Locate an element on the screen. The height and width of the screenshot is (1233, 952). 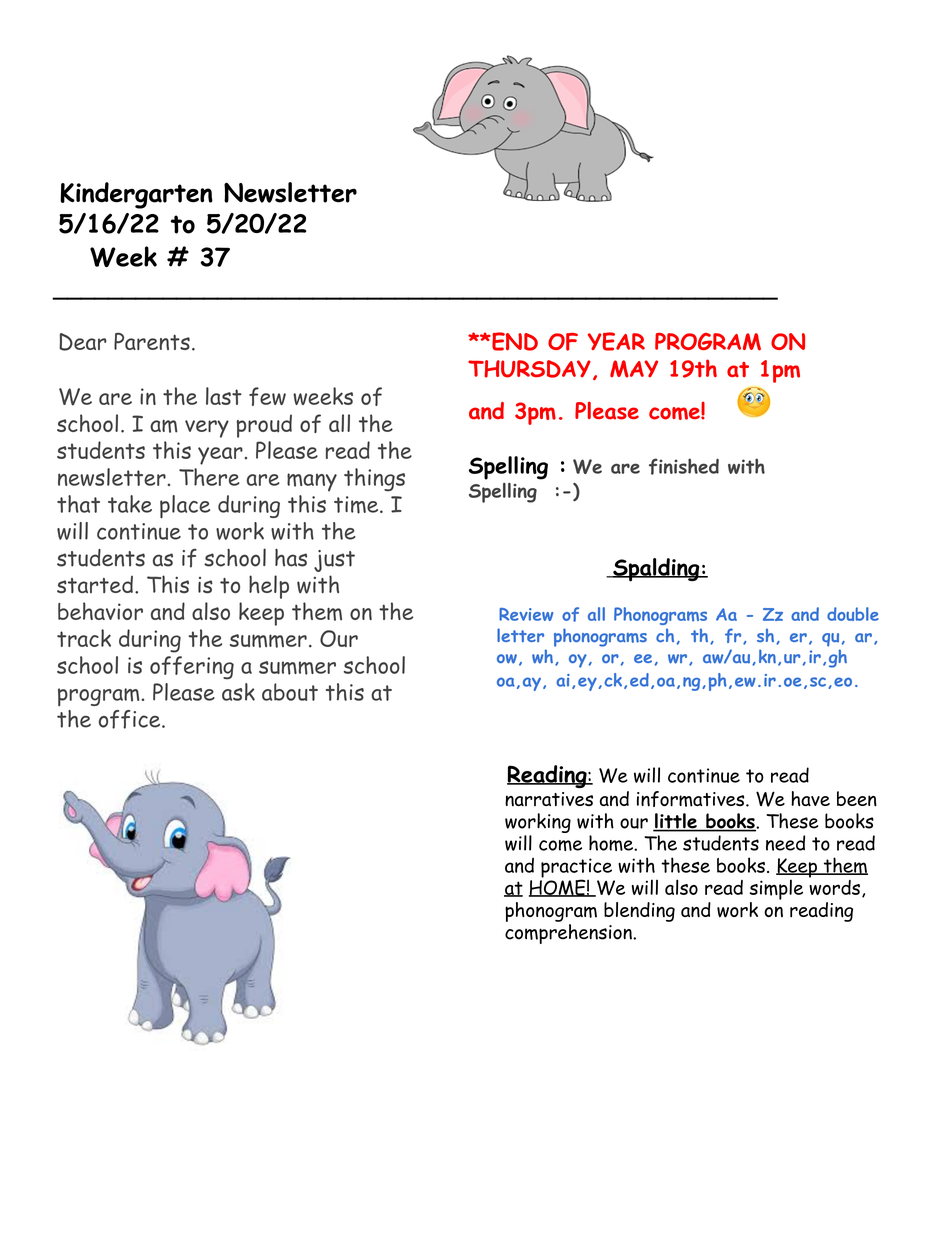
last is located at coordinates (224, 396).
